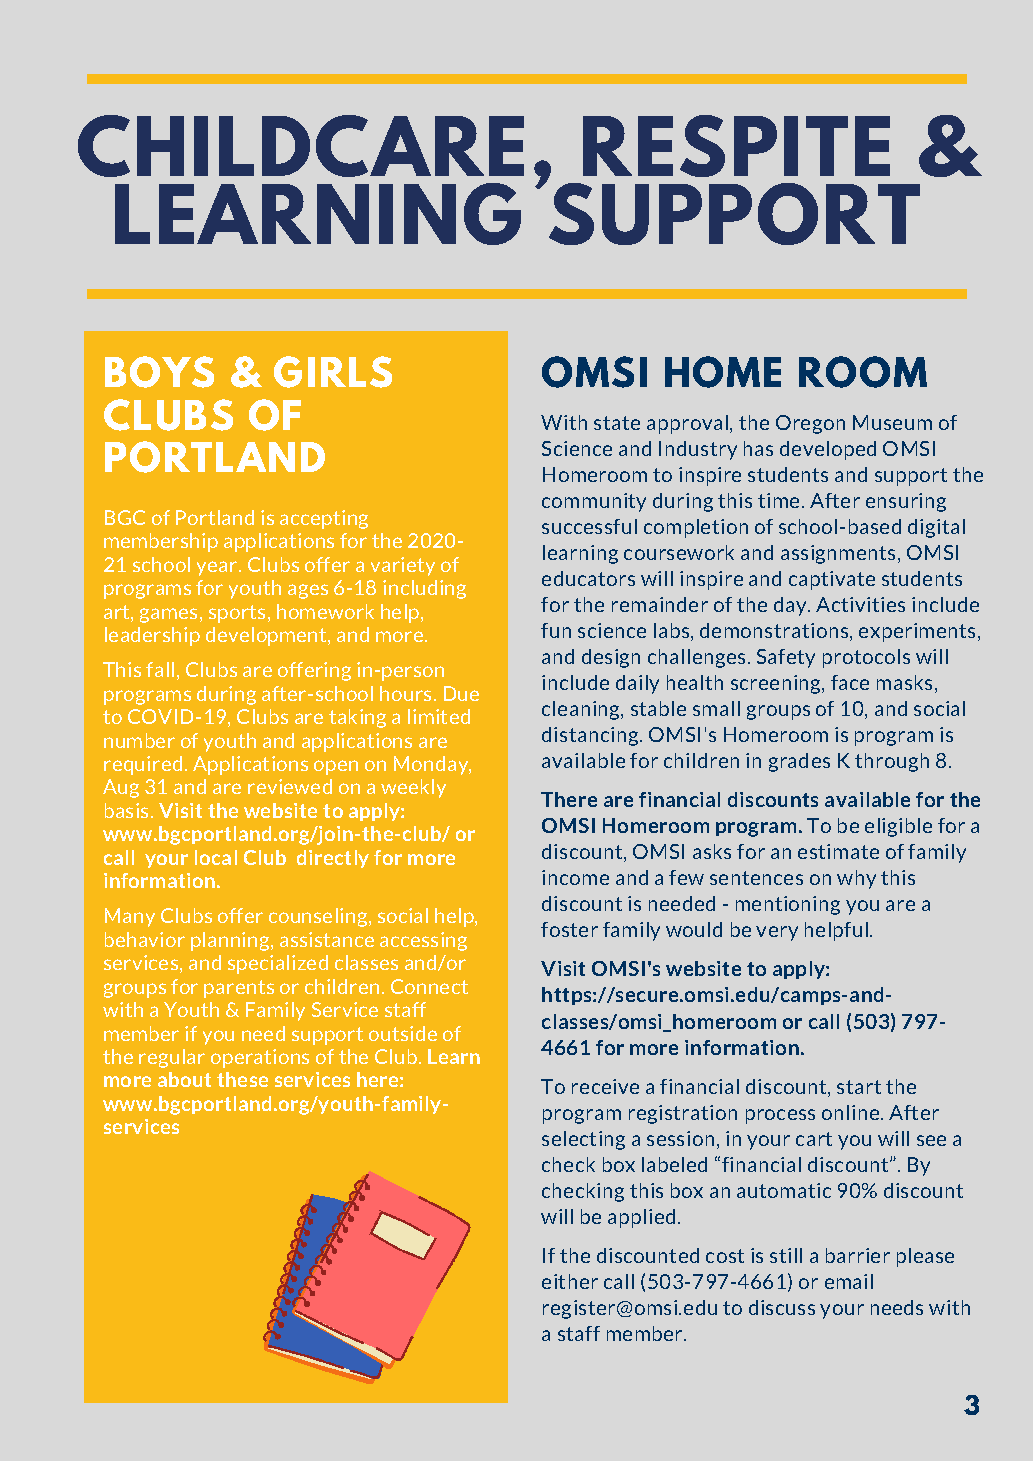  Describe the element at coordinates (840, 554) in the document. I see `assignments` at that location.
